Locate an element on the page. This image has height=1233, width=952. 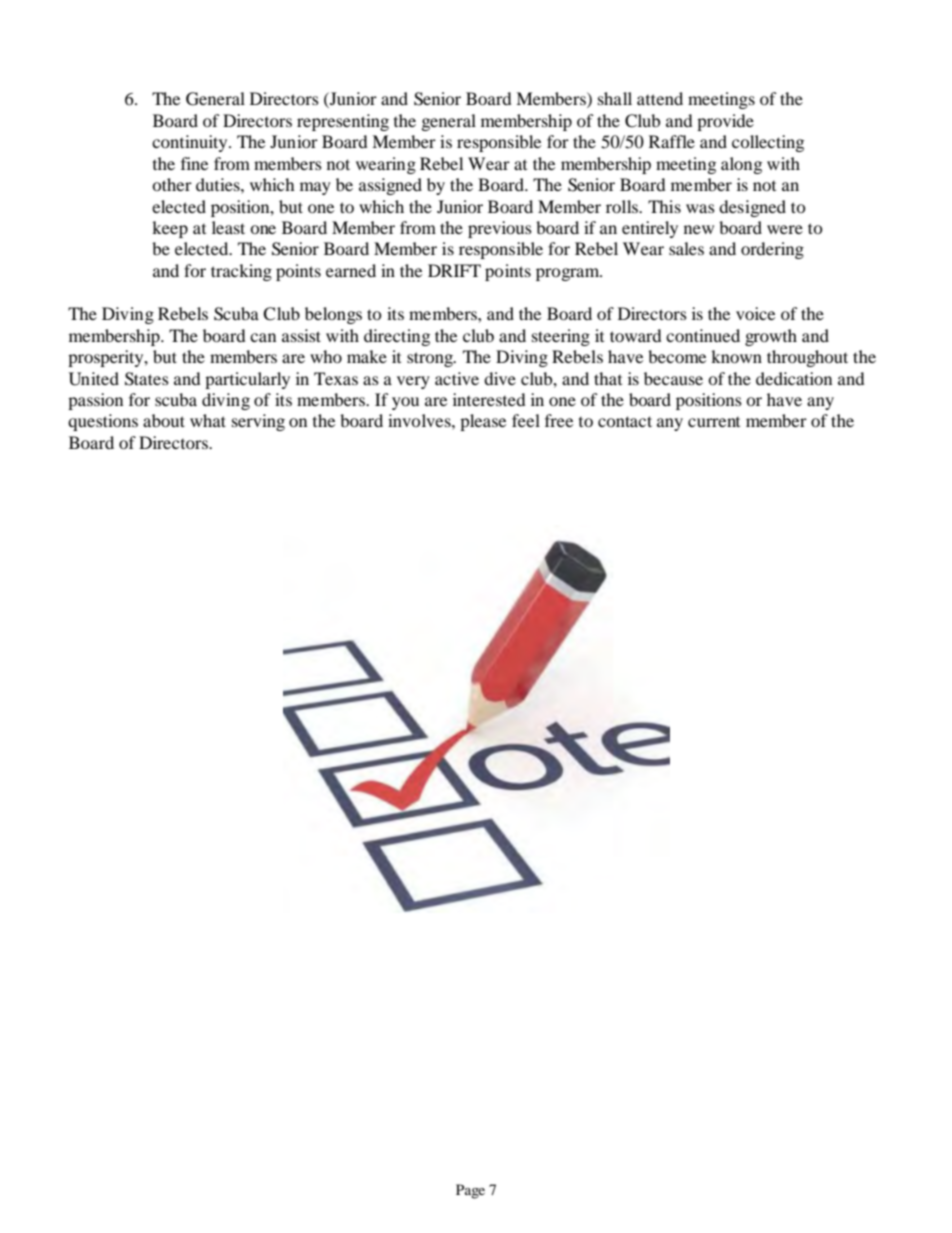
continuity is located at coordinates (191, 143).
